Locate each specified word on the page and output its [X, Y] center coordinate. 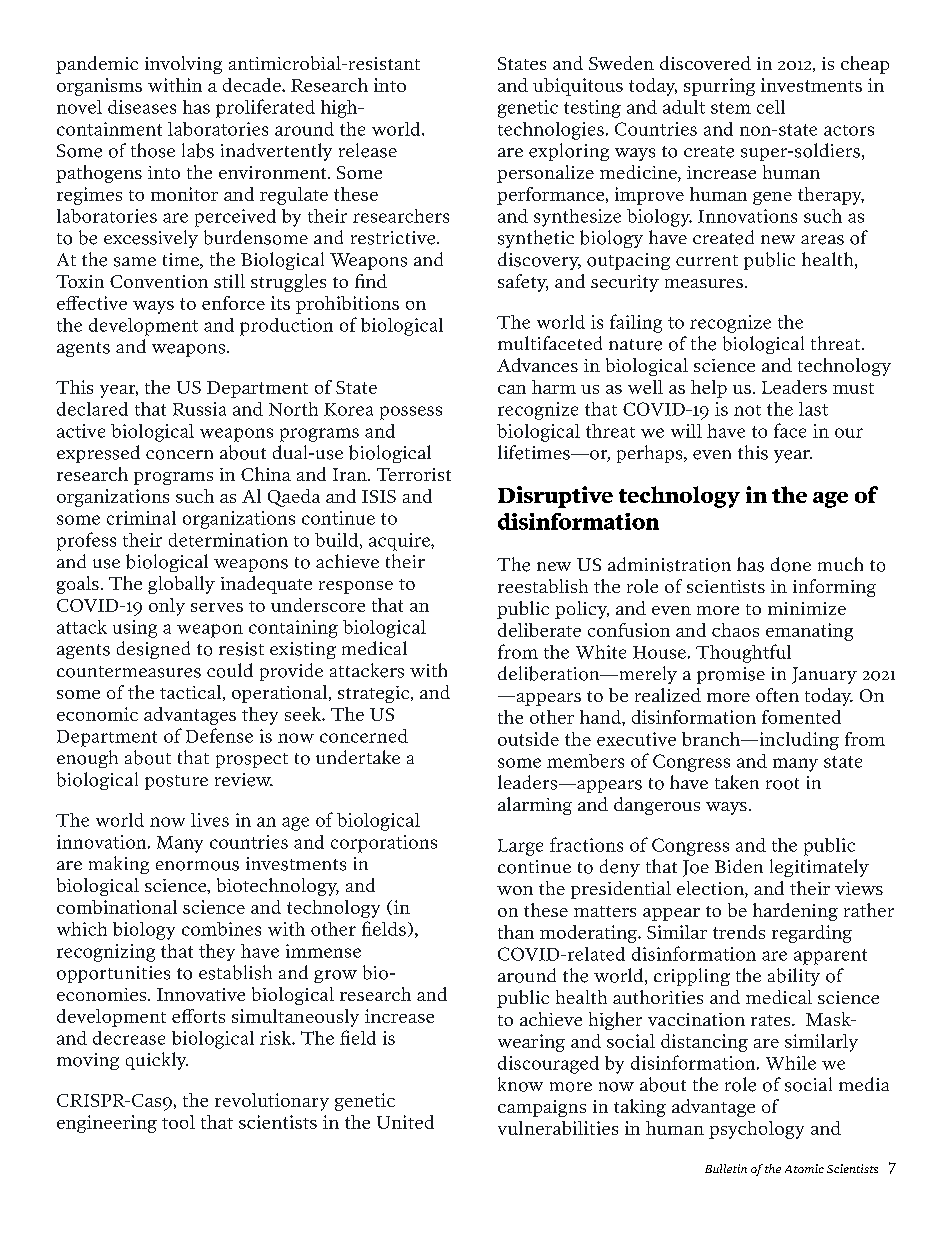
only [167, 607]
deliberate [539, 630]
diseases [142, 107]
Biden [739, 866]
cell [771, 107]
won [515, 890]
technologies [551, 131]
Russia [199, 409]
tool [178, 1122]
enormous [197, 866]
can [512, 389]
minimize [807, 608]
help [709, 389]
